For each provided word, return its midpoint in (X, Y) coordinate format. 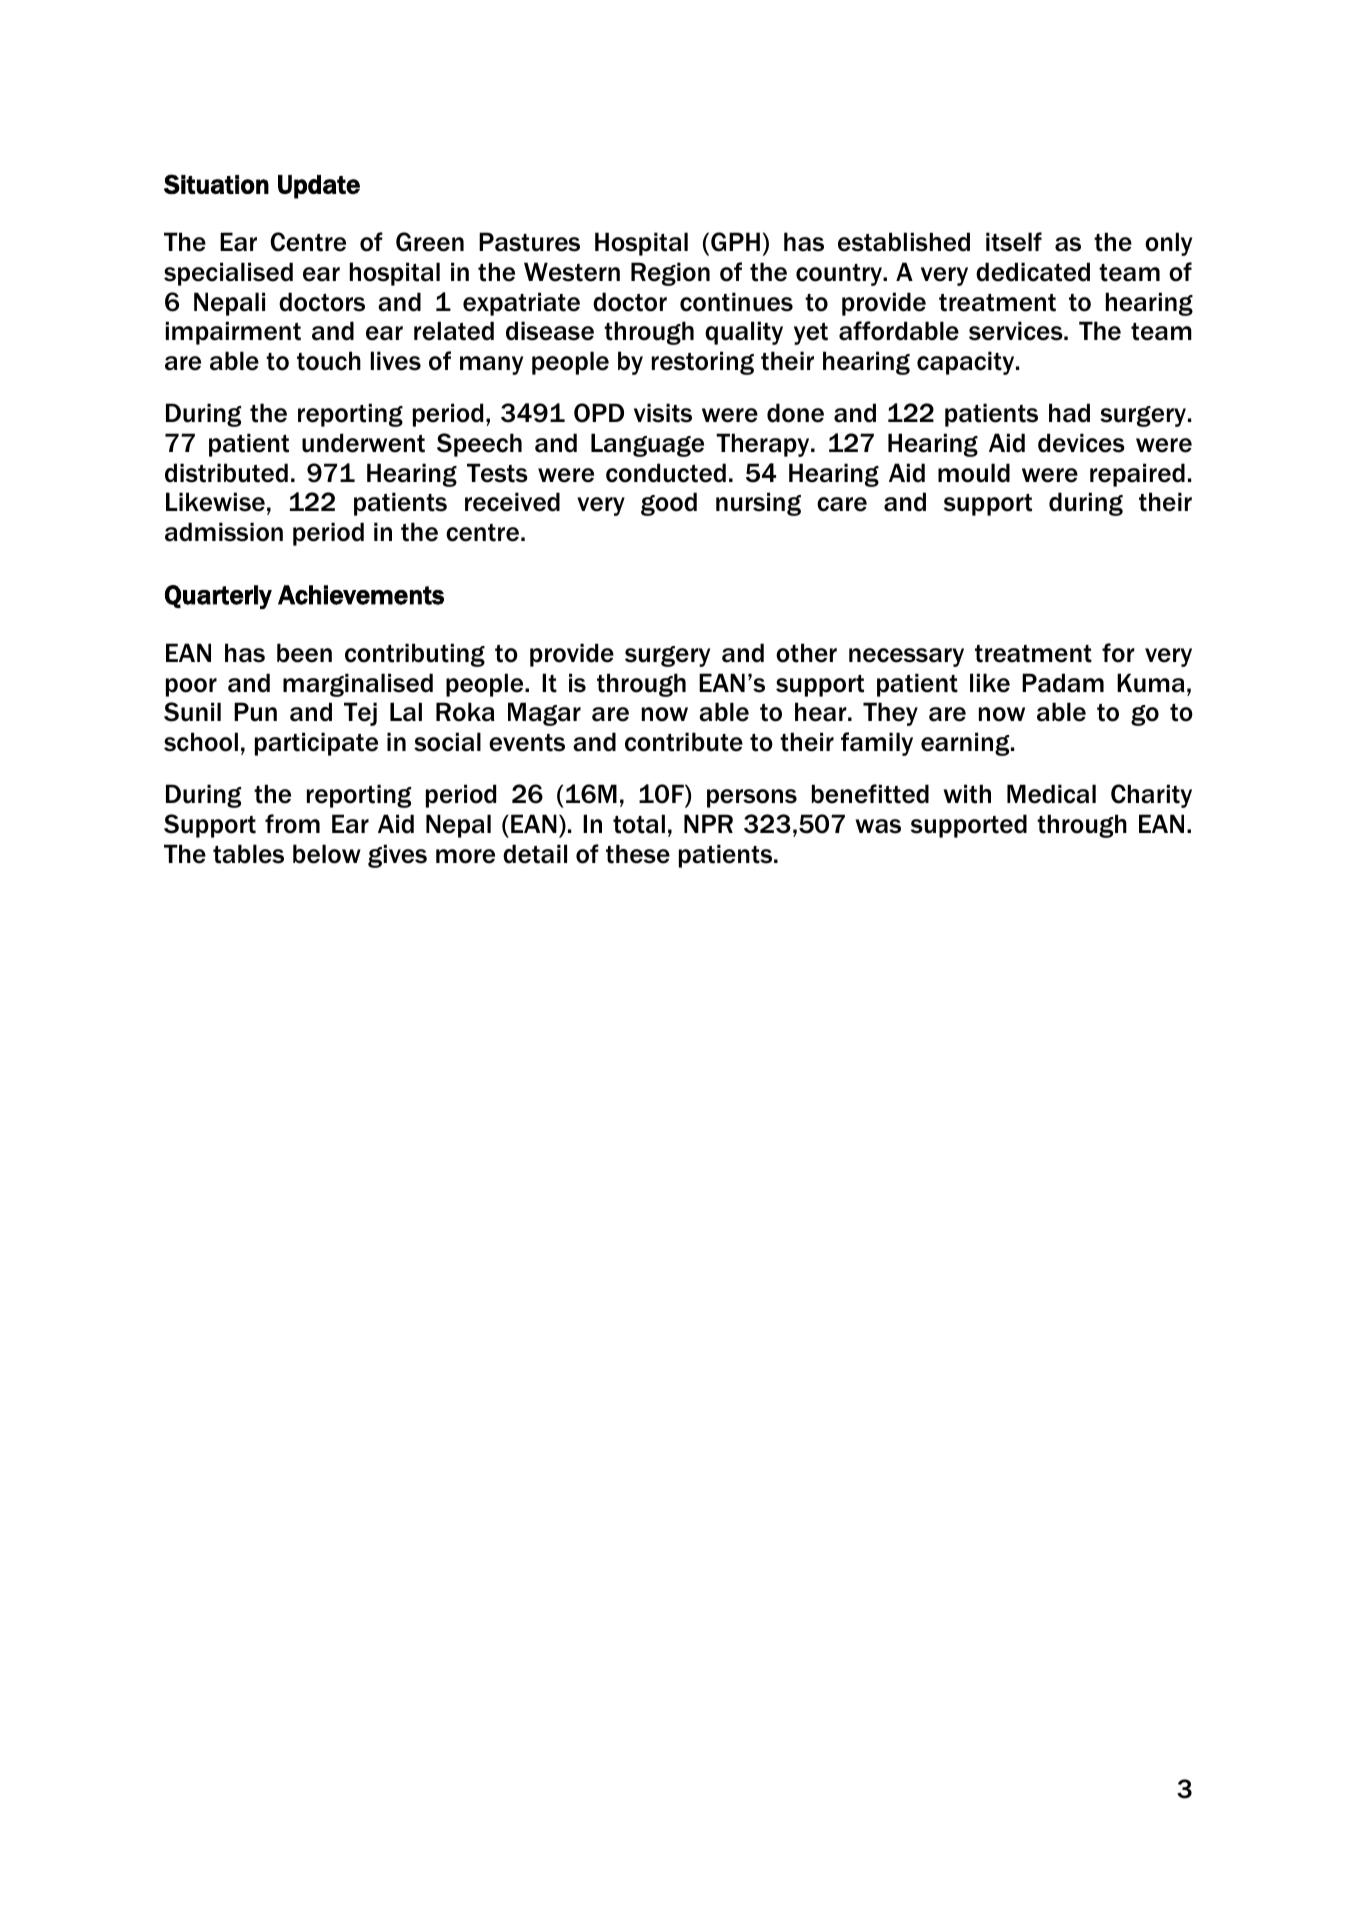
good (669, 504)
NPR (708, 823)
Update (319, 187)
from (292, 824)
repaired (1137, 475)
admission (224, 532)
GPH (735, 242)
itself (1014, 242)
